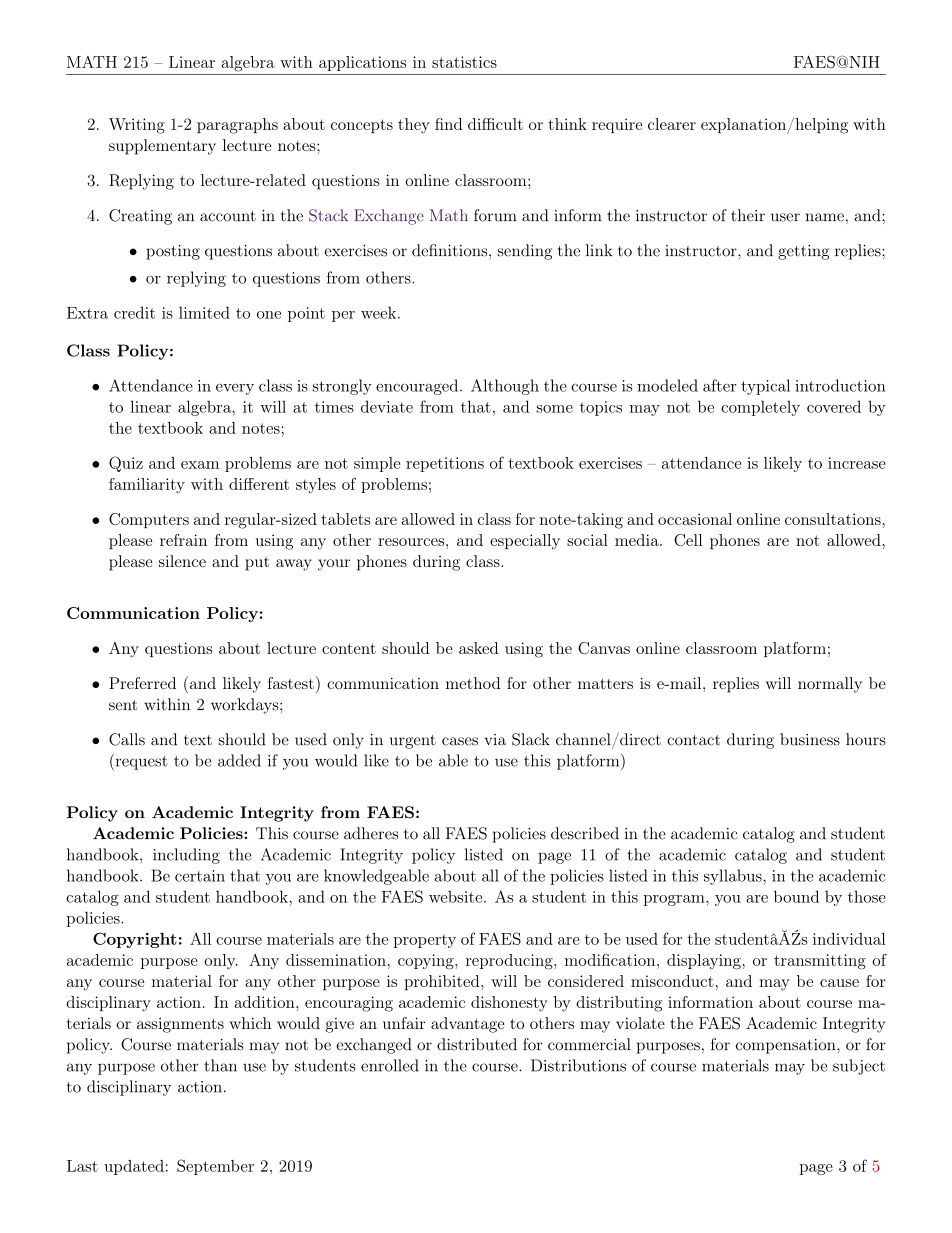 This screenshot has height=1233, width=952. Describe the element at coordinates (672, 124) in the screenshot. I see `clearer` at that location.
